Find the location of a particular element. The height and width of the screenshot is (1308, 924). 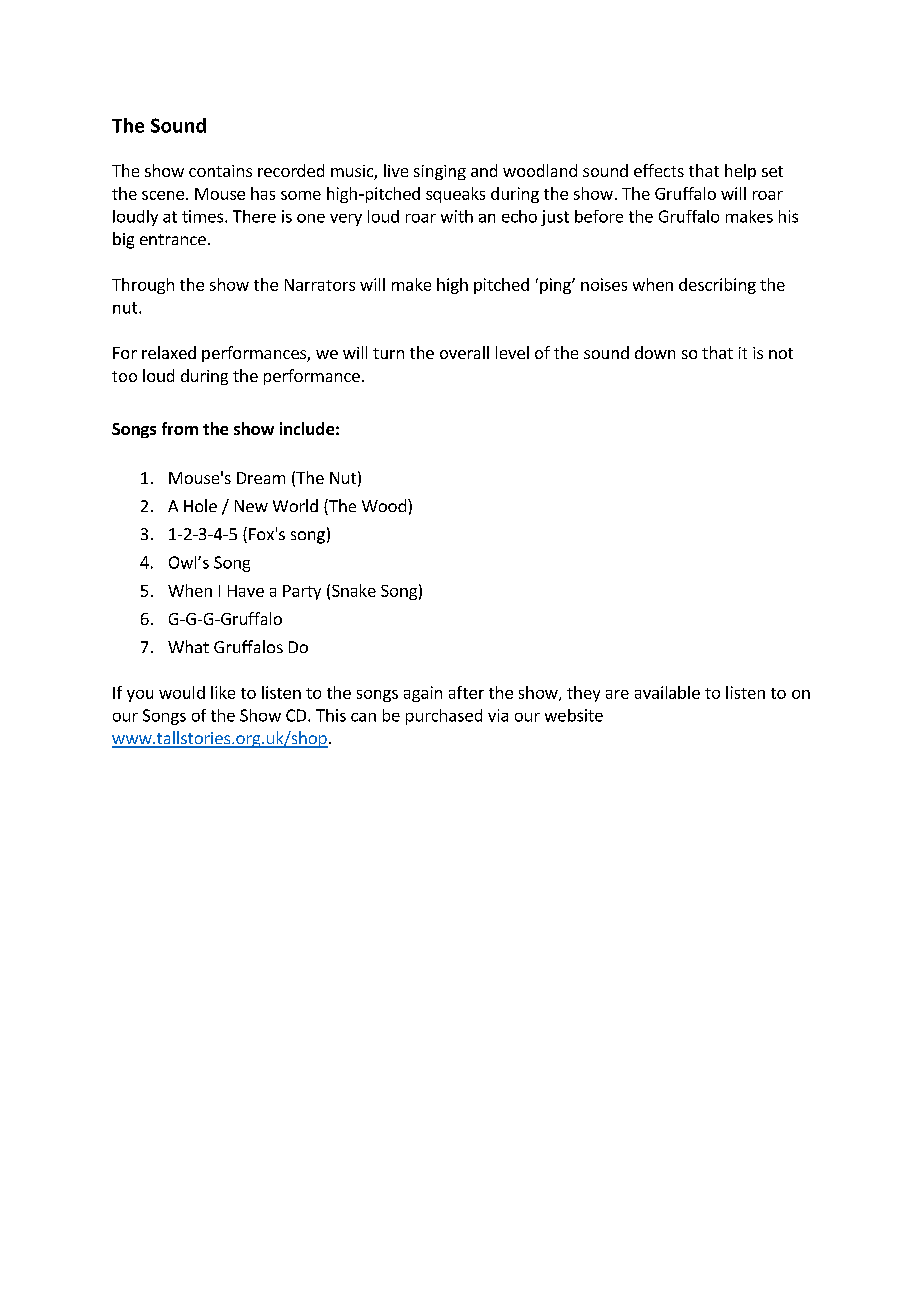

World is located at coordinates (295, 505).
